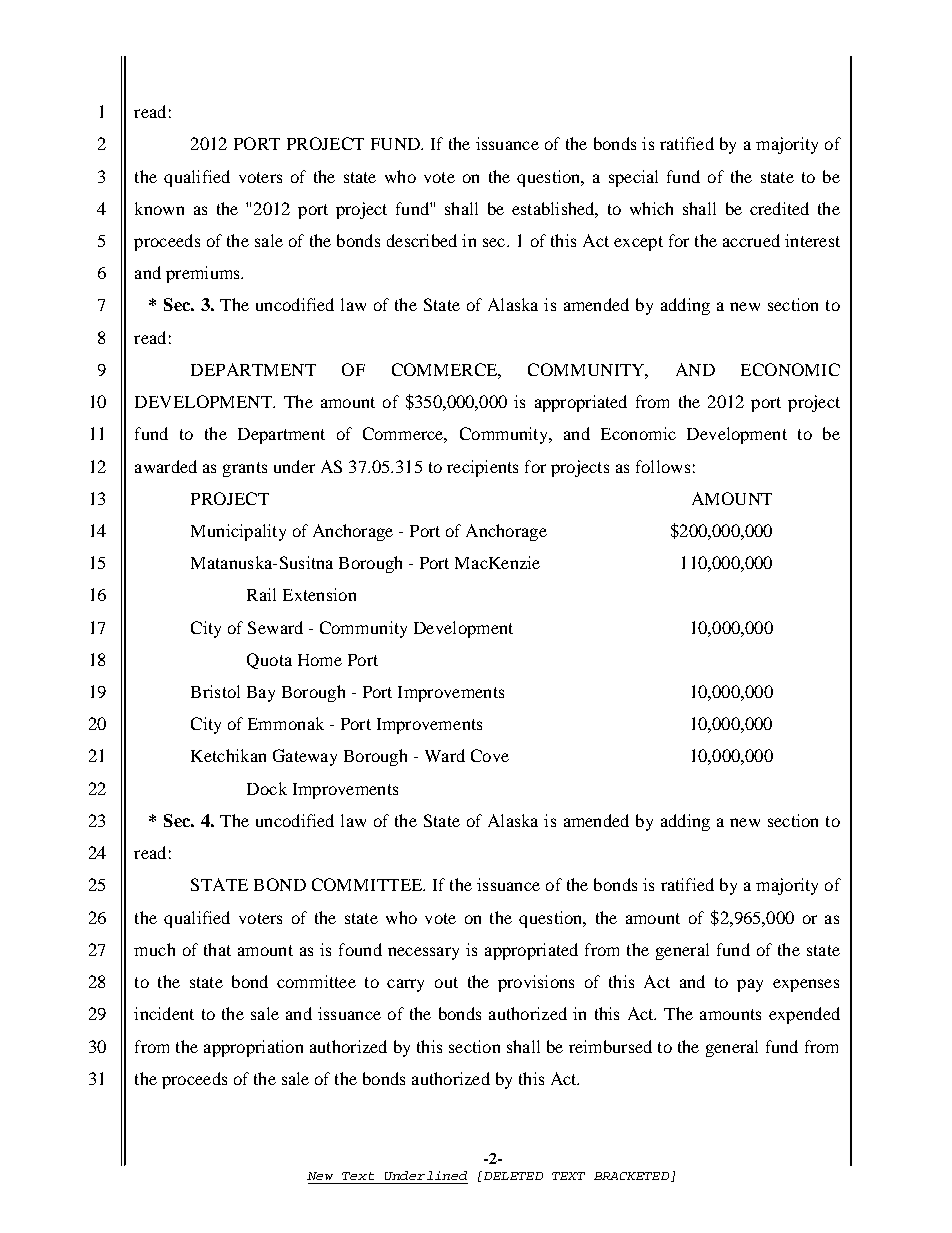 This page has height=1233, width=952. What do you see at coordinates (750, 985) in the page?
I see `pay` at bounding box center [750, 985].
